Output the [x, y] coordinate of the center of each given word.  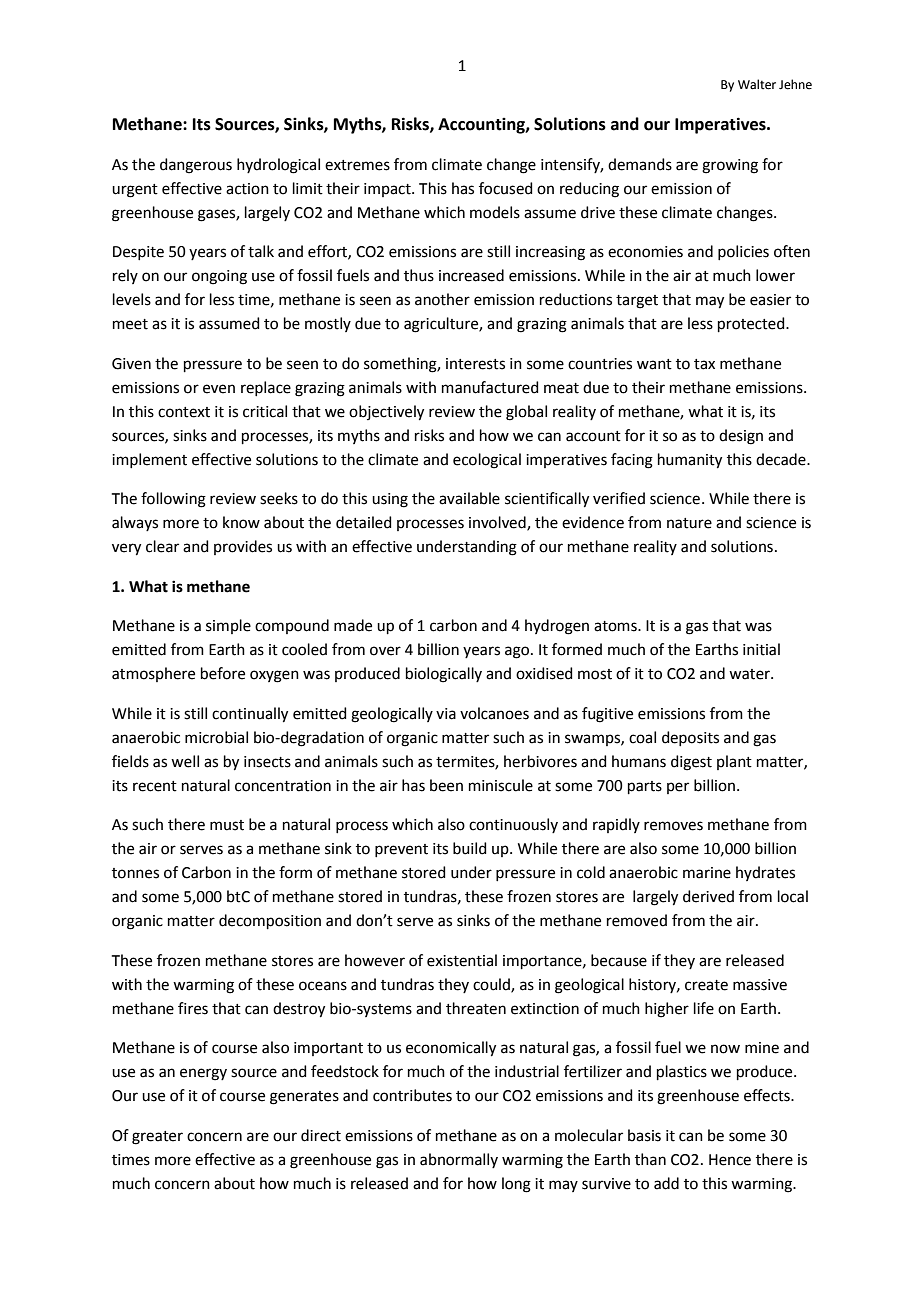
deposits [690, 738]
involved [498, 523]
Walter [757, 84]
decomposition [270, 921]
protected [752, 324]
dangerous [196, 166]
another [442, 299]
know [241, 522]
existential [462, 960]
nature [689, 523]
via [446, 714]
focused [506, 188]
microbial [216, 737]
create [706, 985]
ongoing [219, 277]
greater [157, 1138]
